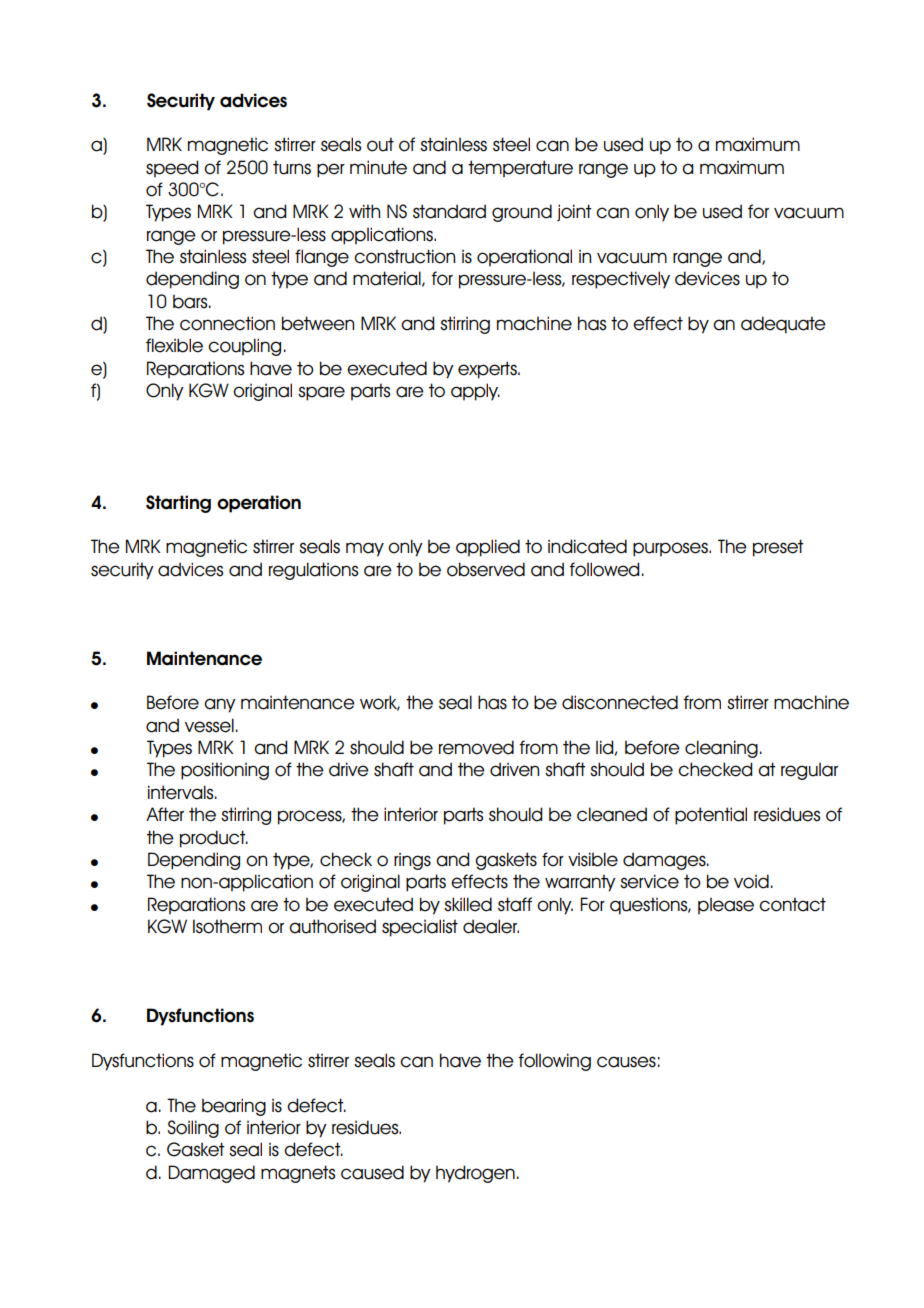 This image has height=1308, width=924. Describe the element at coordinates (488, 548) in the image. I see `applied` at that location.
